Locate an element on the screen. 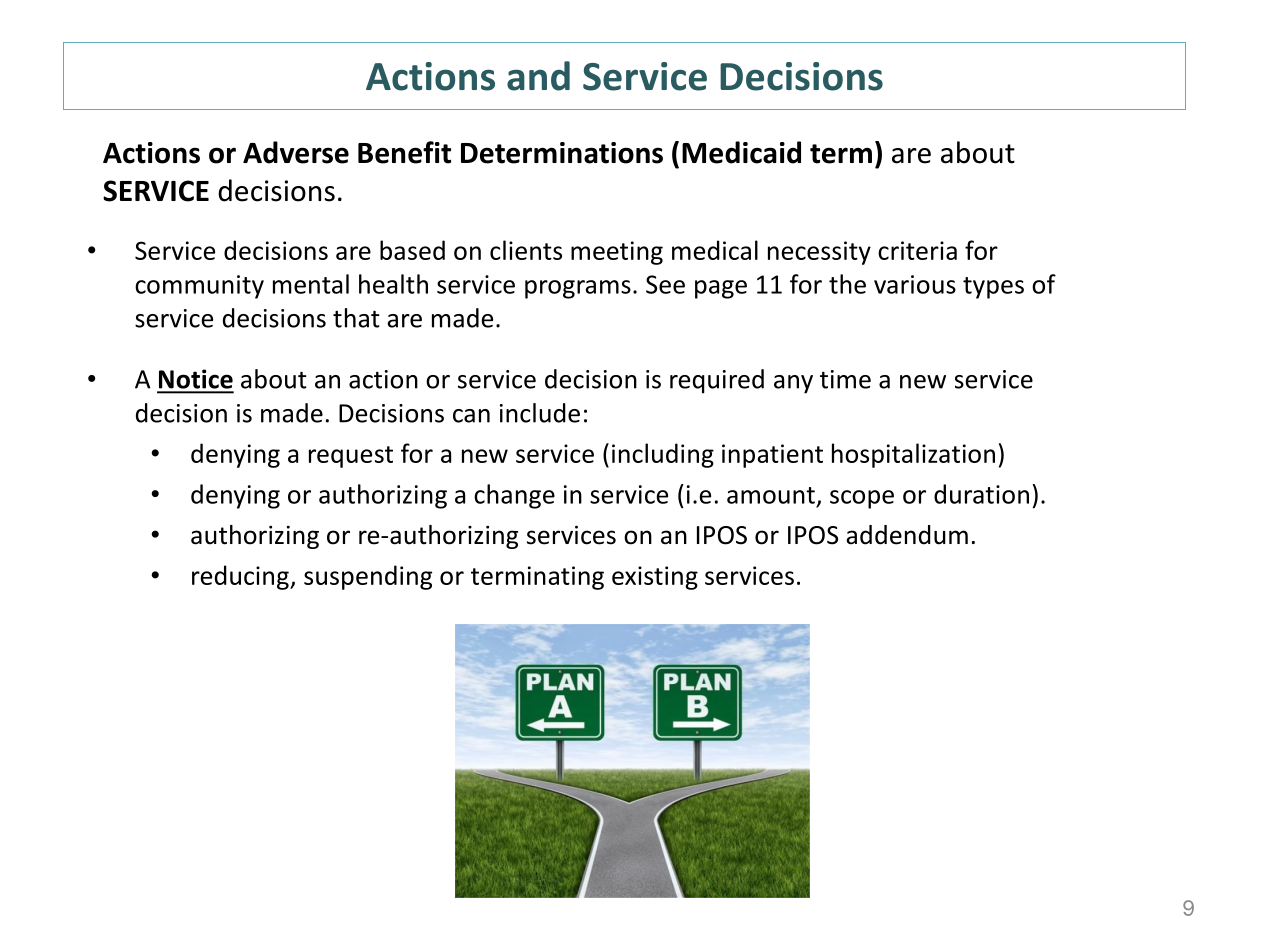  time is located at coordinates (845, 379).
